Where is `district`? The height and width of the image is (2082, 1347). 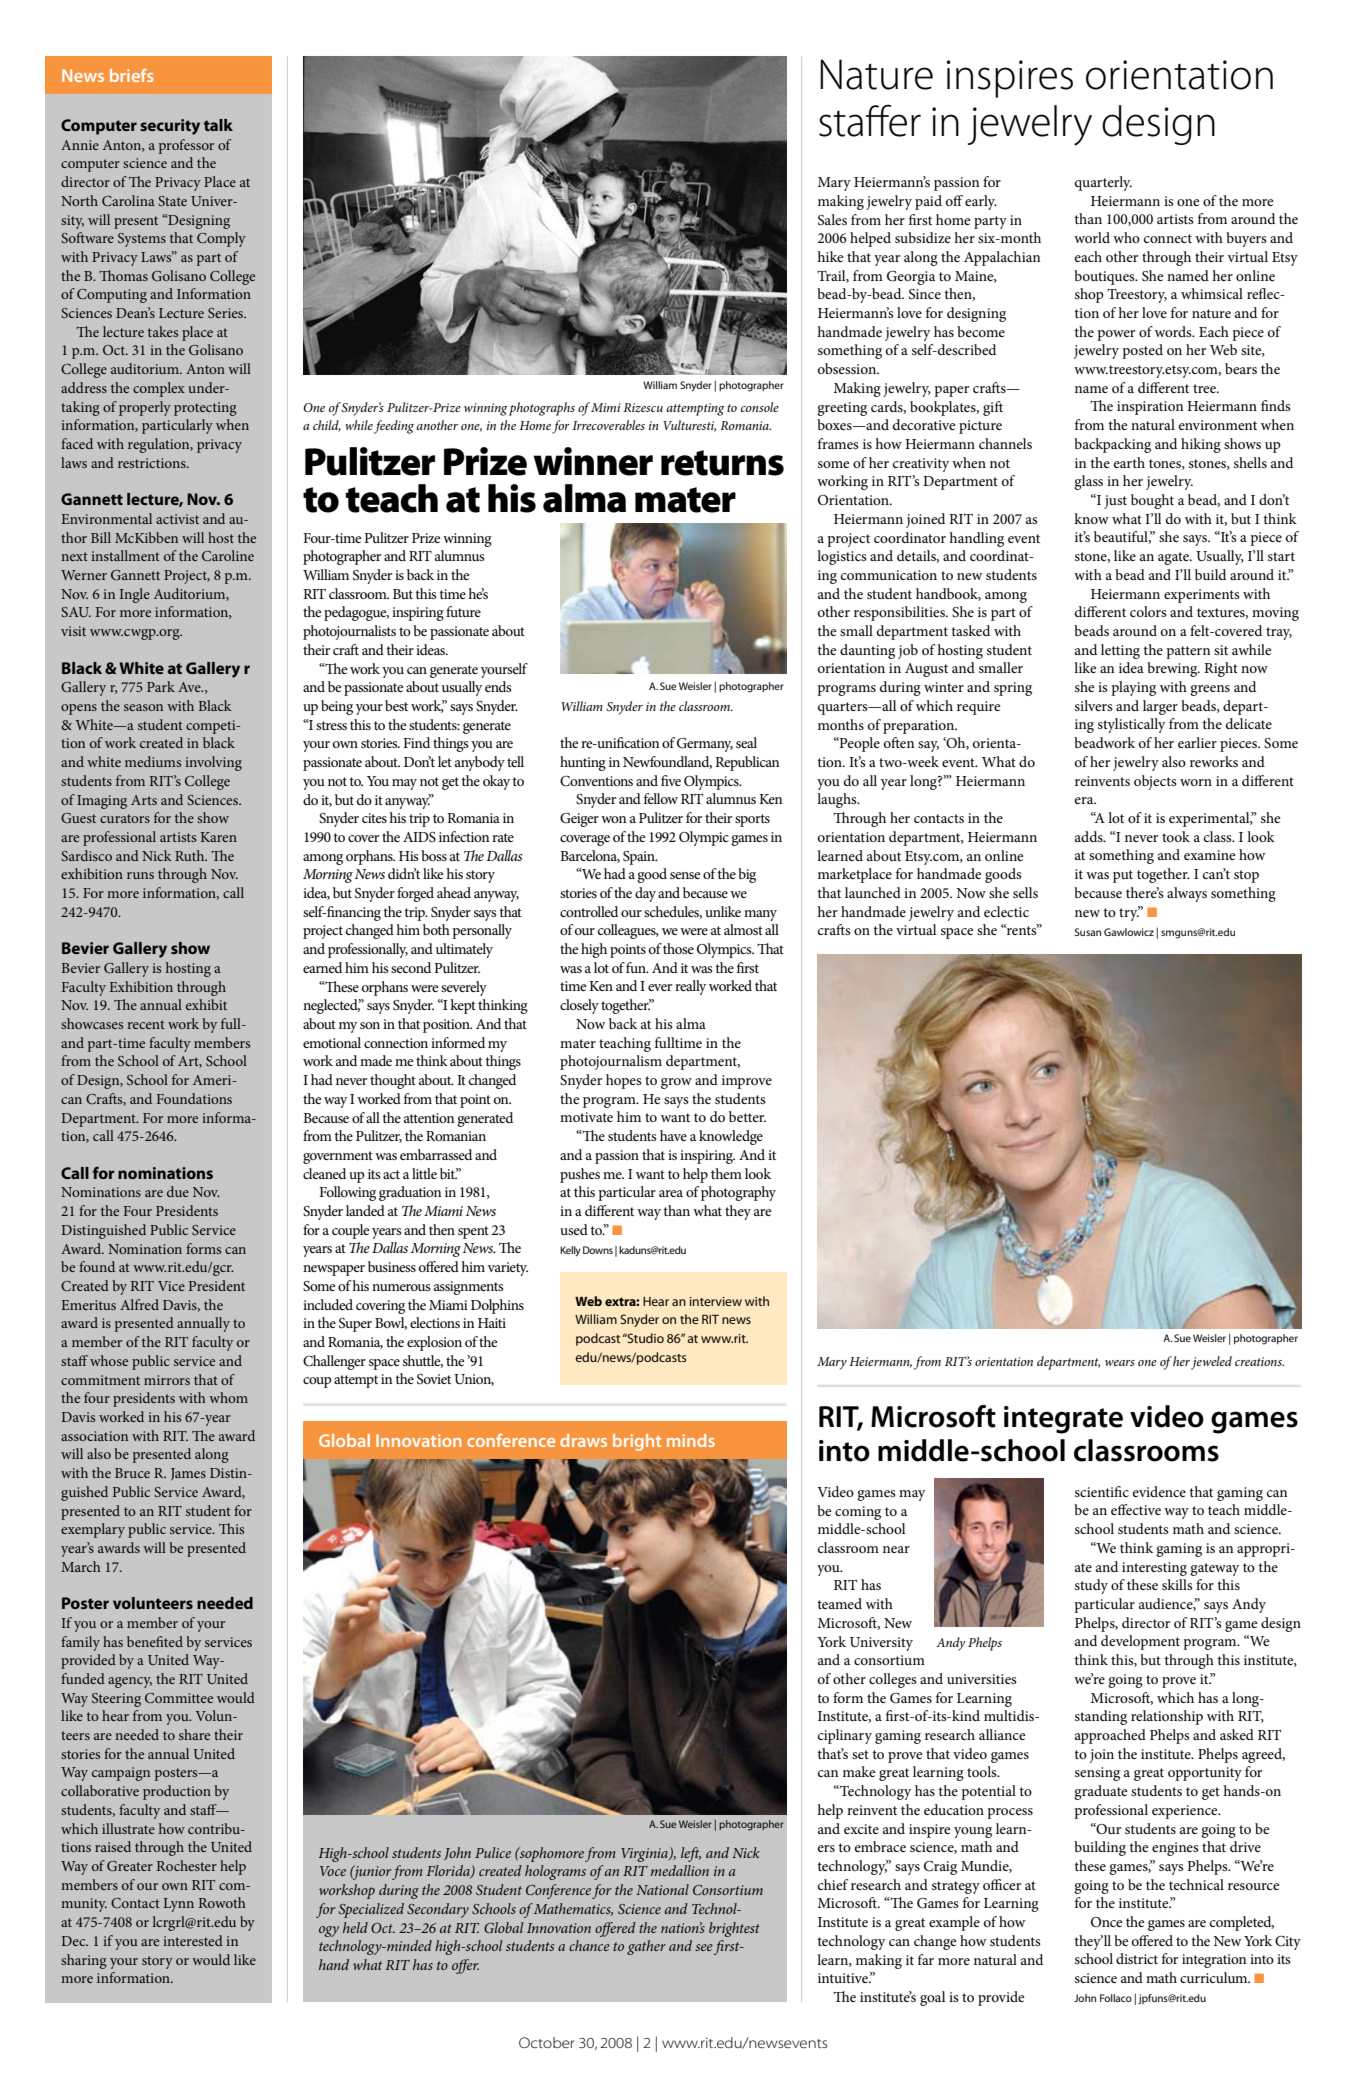 district is located at coordinates (1137, 1958).
